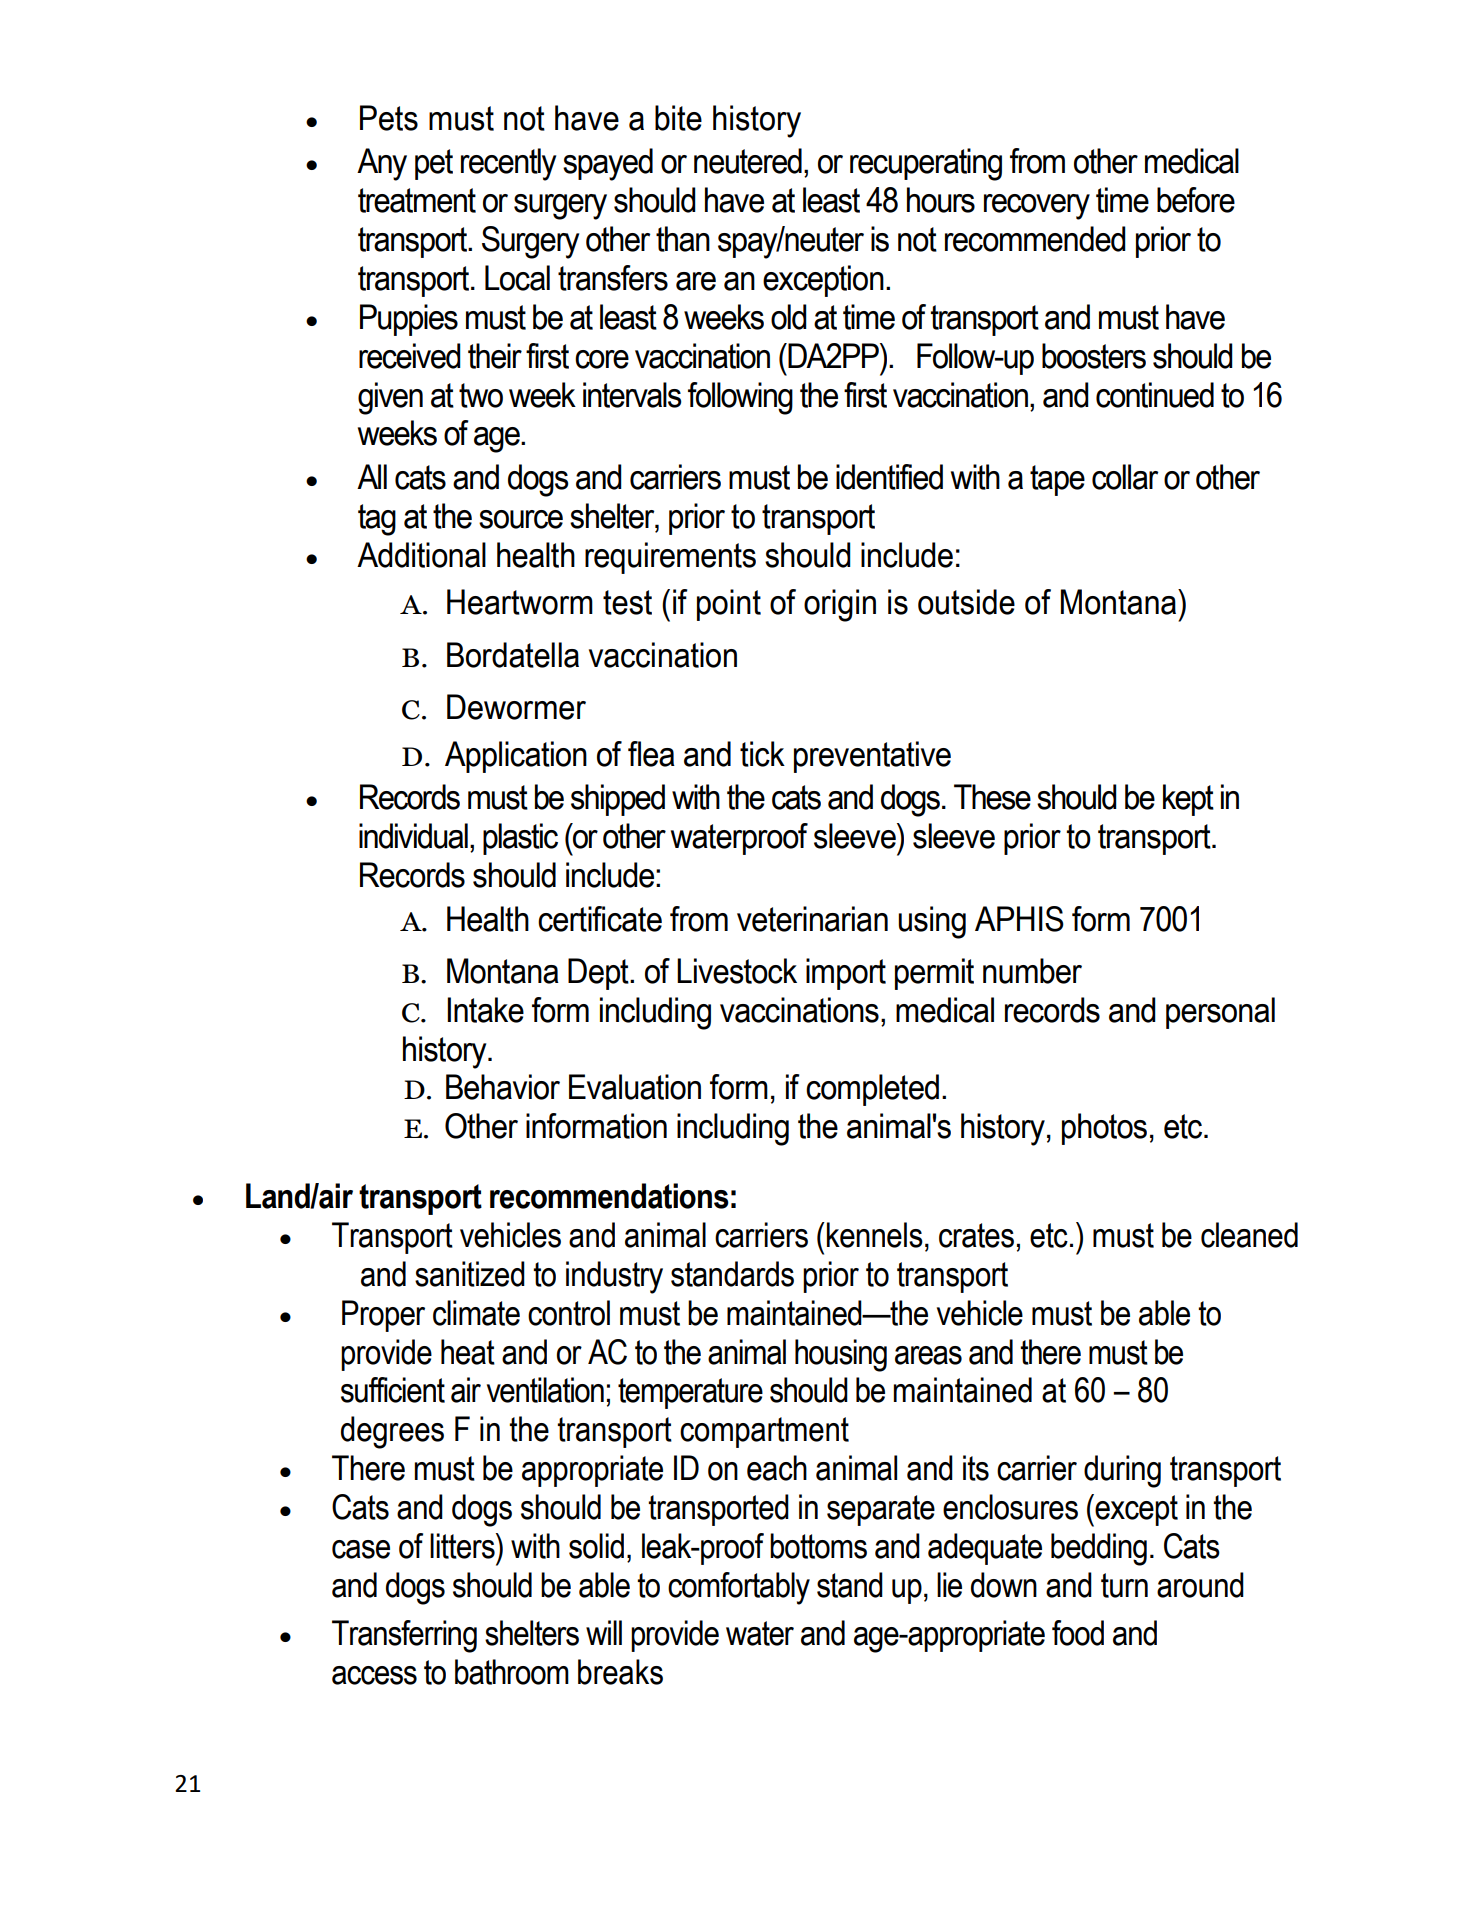 This image has width=1483, height=1919. What do you see at coordinates (739, 1588) in the image?
I see `comfortably` at bounding box center [739, 1588].
